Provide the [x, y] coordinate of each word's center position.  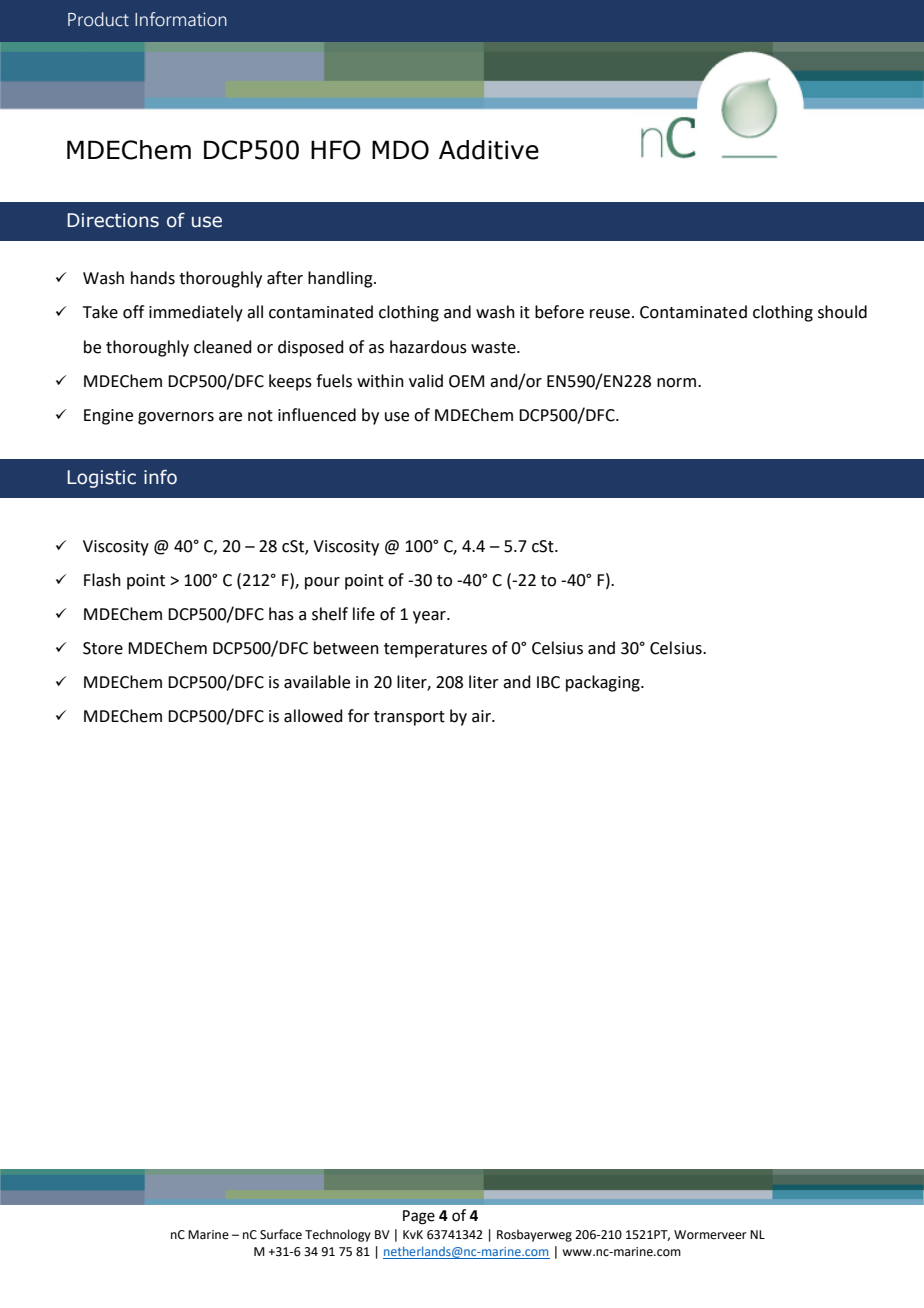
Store [103, 648]
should [842, 312]
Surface [281, 1234]
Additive [489, 150]
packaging [604, 683]
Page [419, 1217]
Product [98, 19]
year [430, 617]
